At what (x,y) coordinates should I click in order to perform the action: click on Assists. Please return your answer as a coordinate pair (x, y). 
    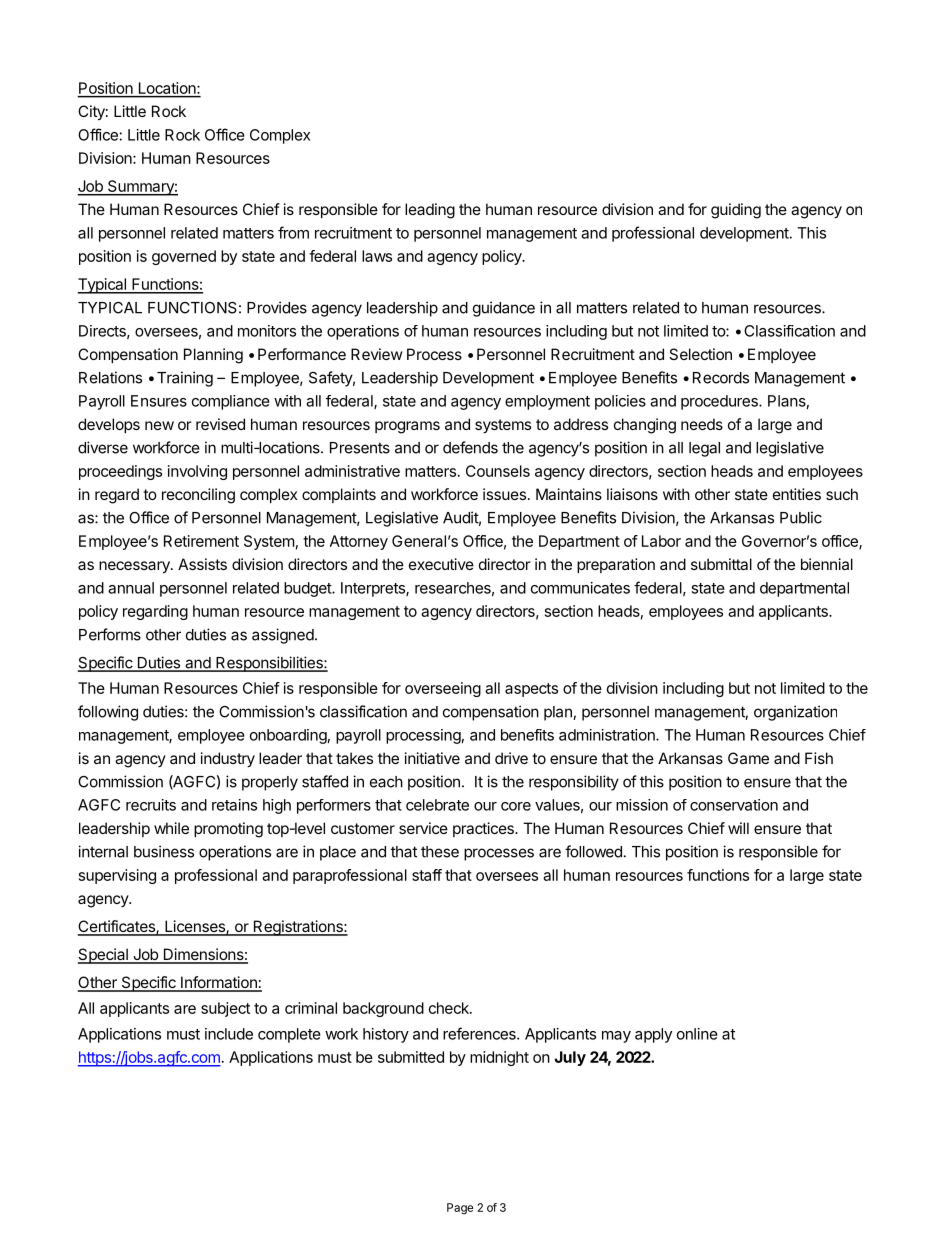
    Looking at the image, I should click on (202, 564).
